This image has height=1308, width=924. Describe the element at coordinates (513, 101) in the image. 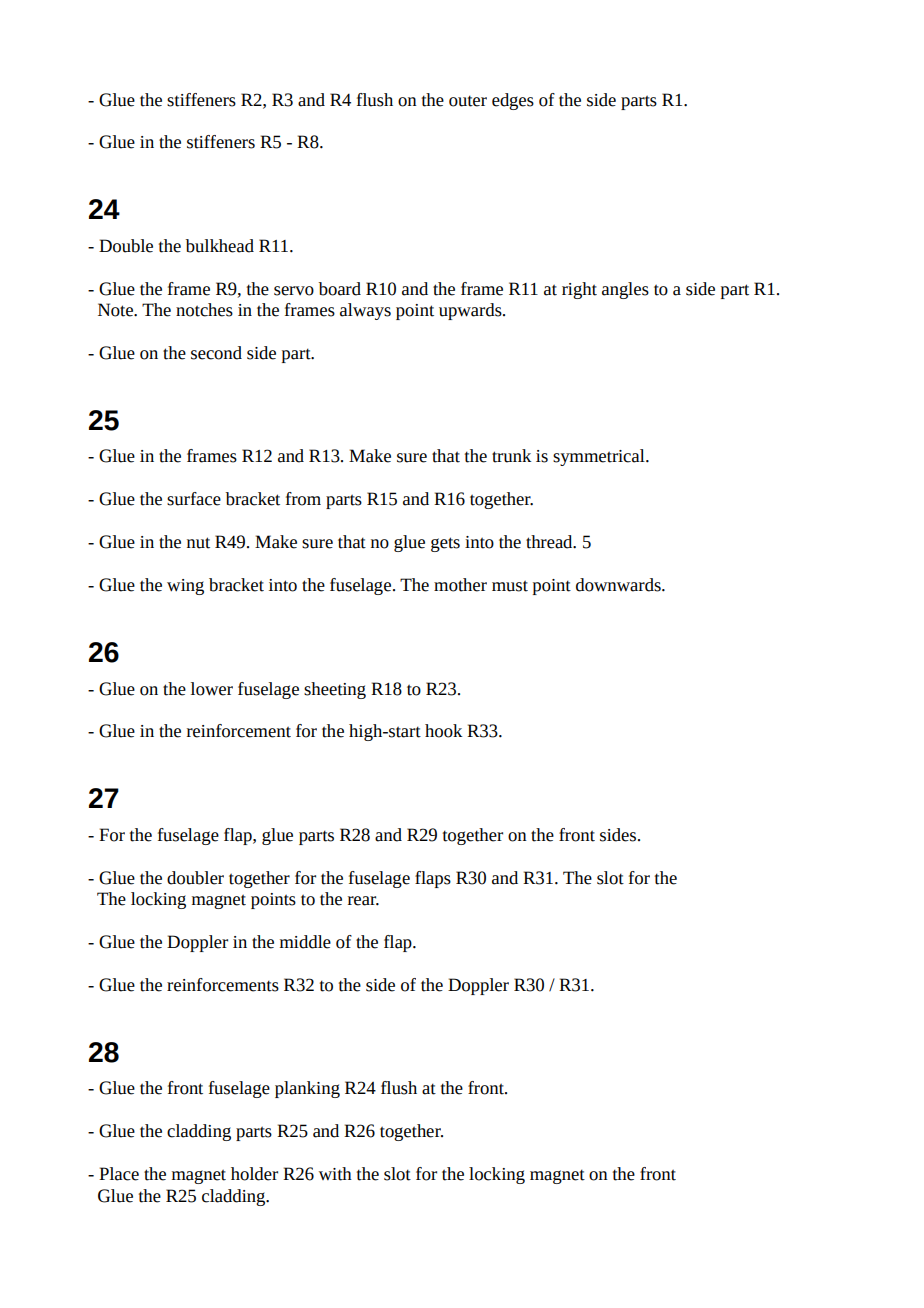

I see `edges` at that location.
